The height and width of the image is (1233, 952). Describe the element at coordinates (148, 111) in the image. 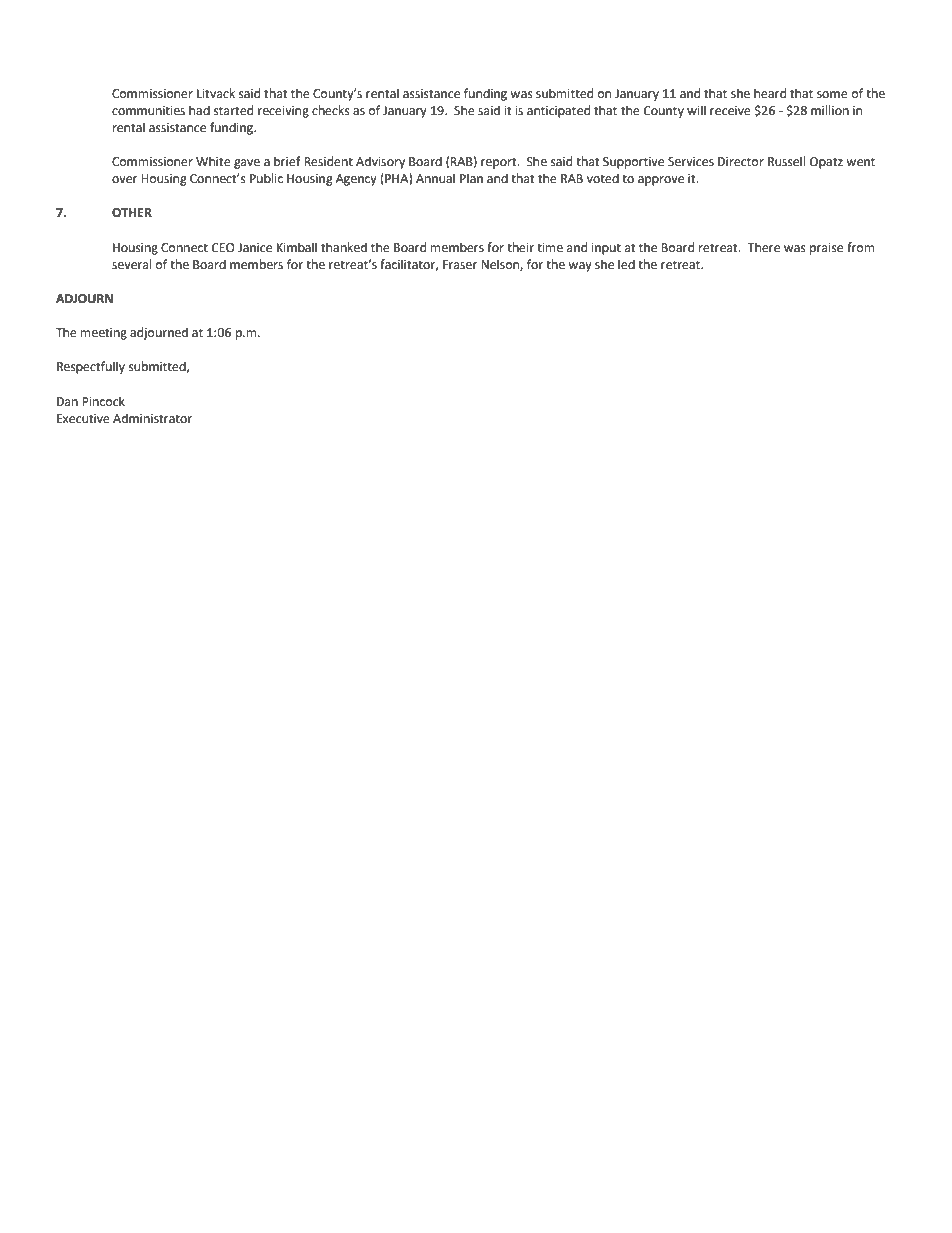

I see `communities` at that location.
